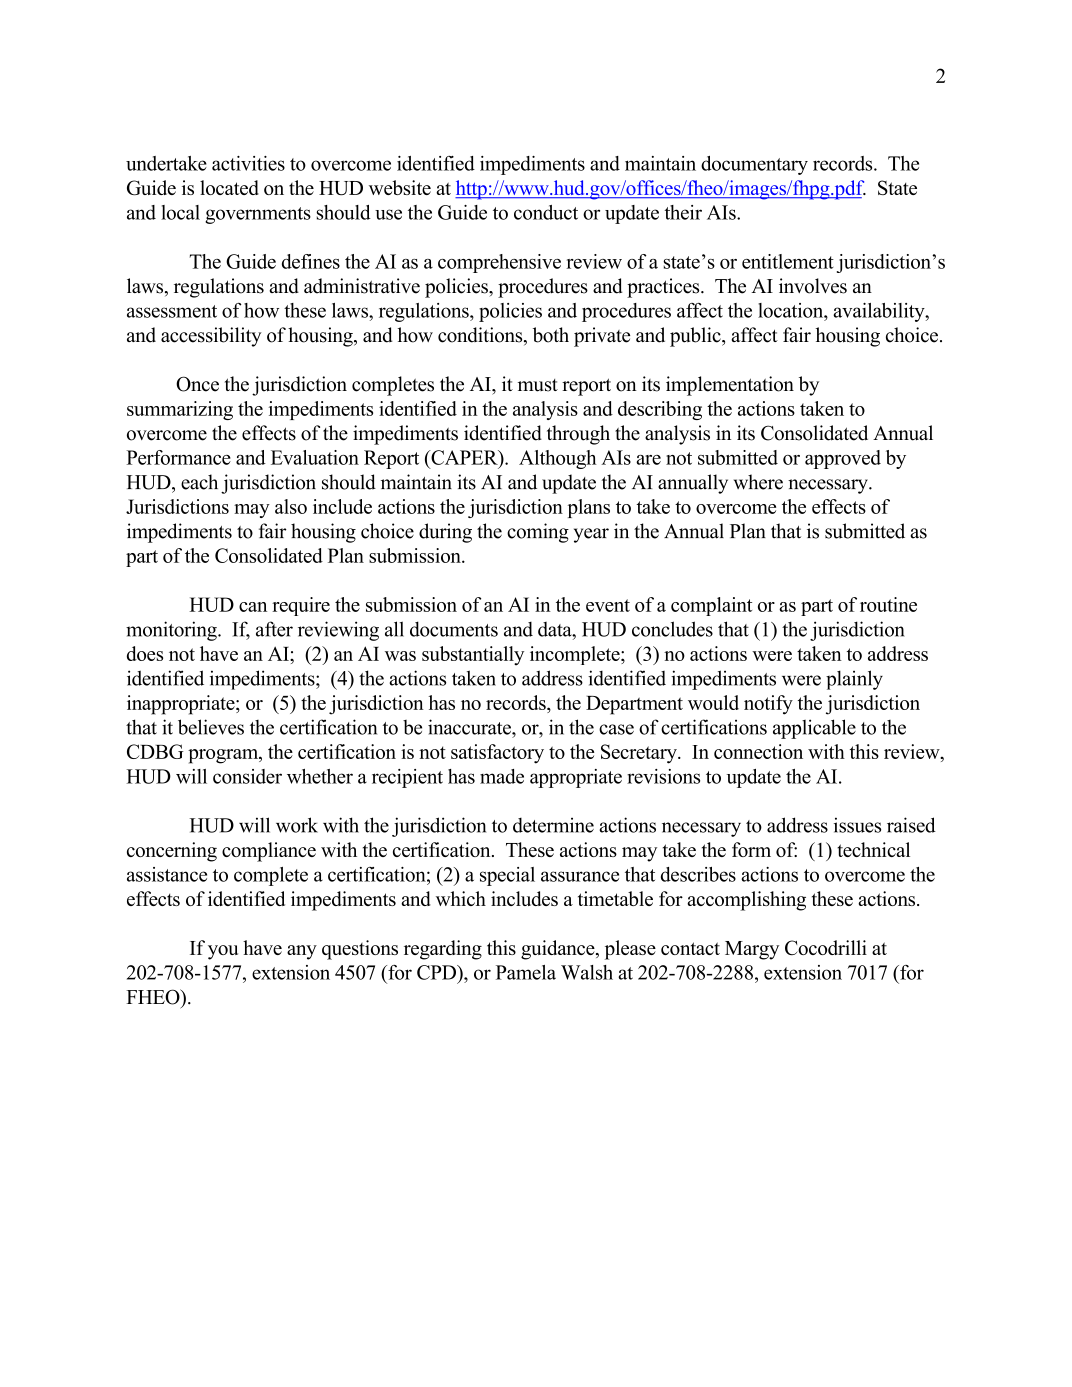 This screenshot has height=1387, width=1072. Describe the element at coordinates (730, 386) in the screenshot. I see `implementation` at that location.
